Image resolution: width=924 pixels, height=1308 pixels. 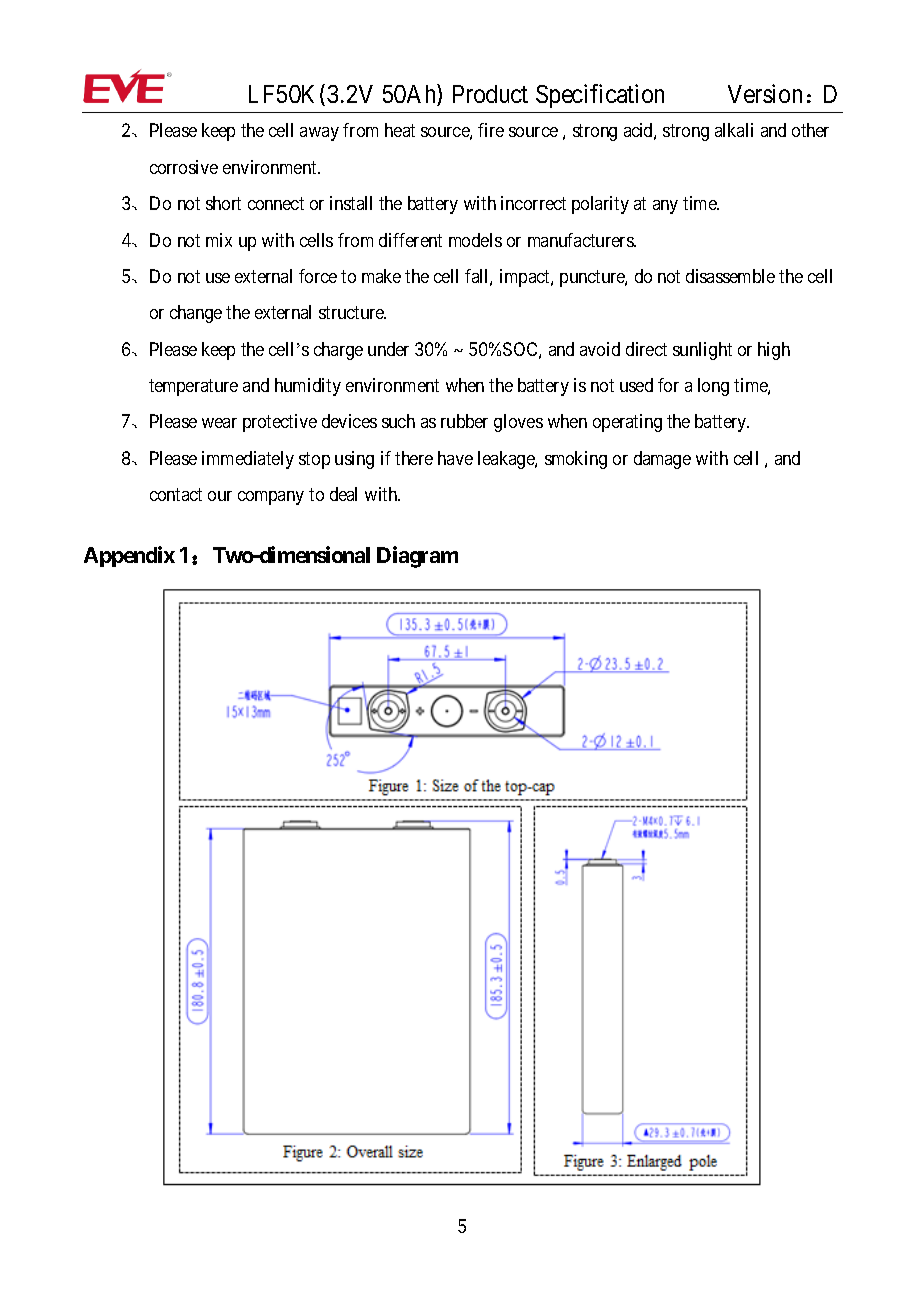 What do you see at coordinates (417, 557) in the screenshot?
I see `Diagram` at bounding box center [417, 557].
